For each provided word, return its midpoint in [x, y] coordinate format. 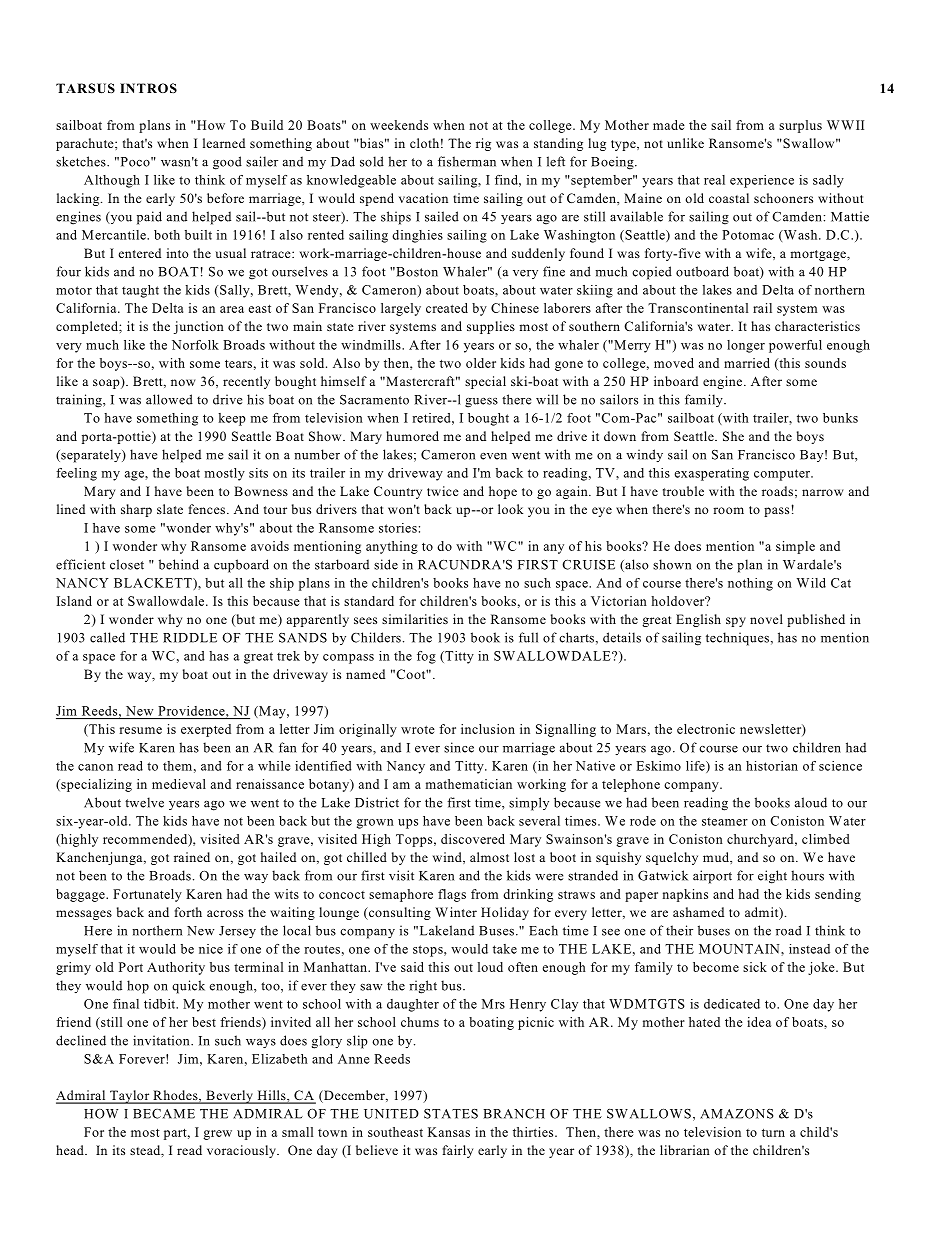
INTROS [148, 88]
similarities [415, 619]
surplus [800, 126]
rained [192, 857]
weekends [399, 125]
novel [766, 619]
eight [772, 877]
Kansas [449, 1132]
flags [452, 895]
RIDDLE [190, 638]
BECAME [164, 1114]
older [481, 363]
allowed [169, 399]
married [747, 363]
